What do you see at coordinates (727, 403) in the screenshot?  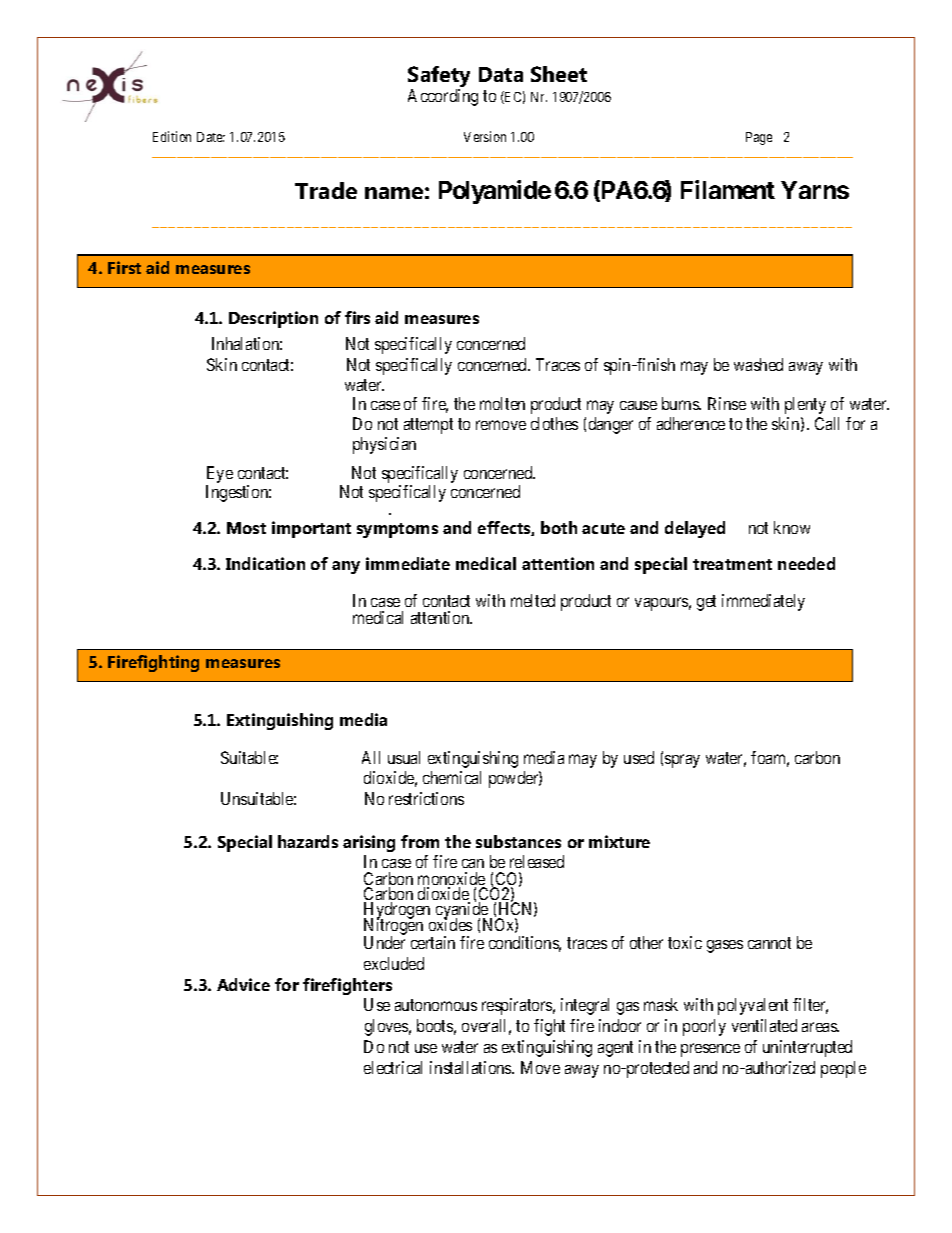 I see `Rinse` at bounding box center [727, 403].
